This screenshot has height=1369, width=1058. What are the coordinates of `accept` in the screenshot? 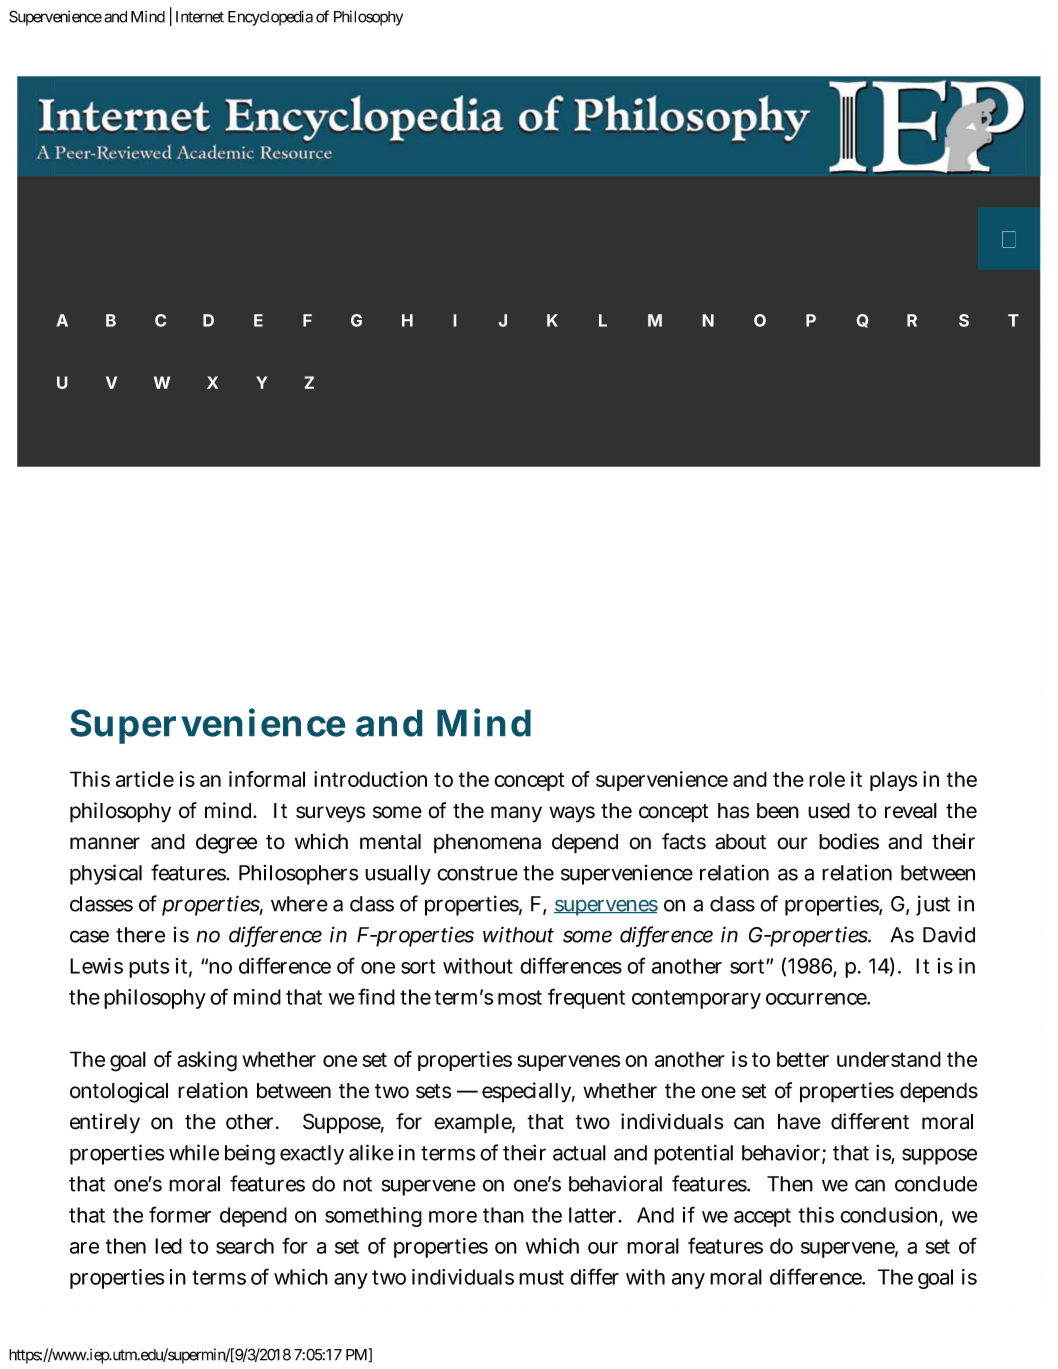 It's located at (762, 1217).
